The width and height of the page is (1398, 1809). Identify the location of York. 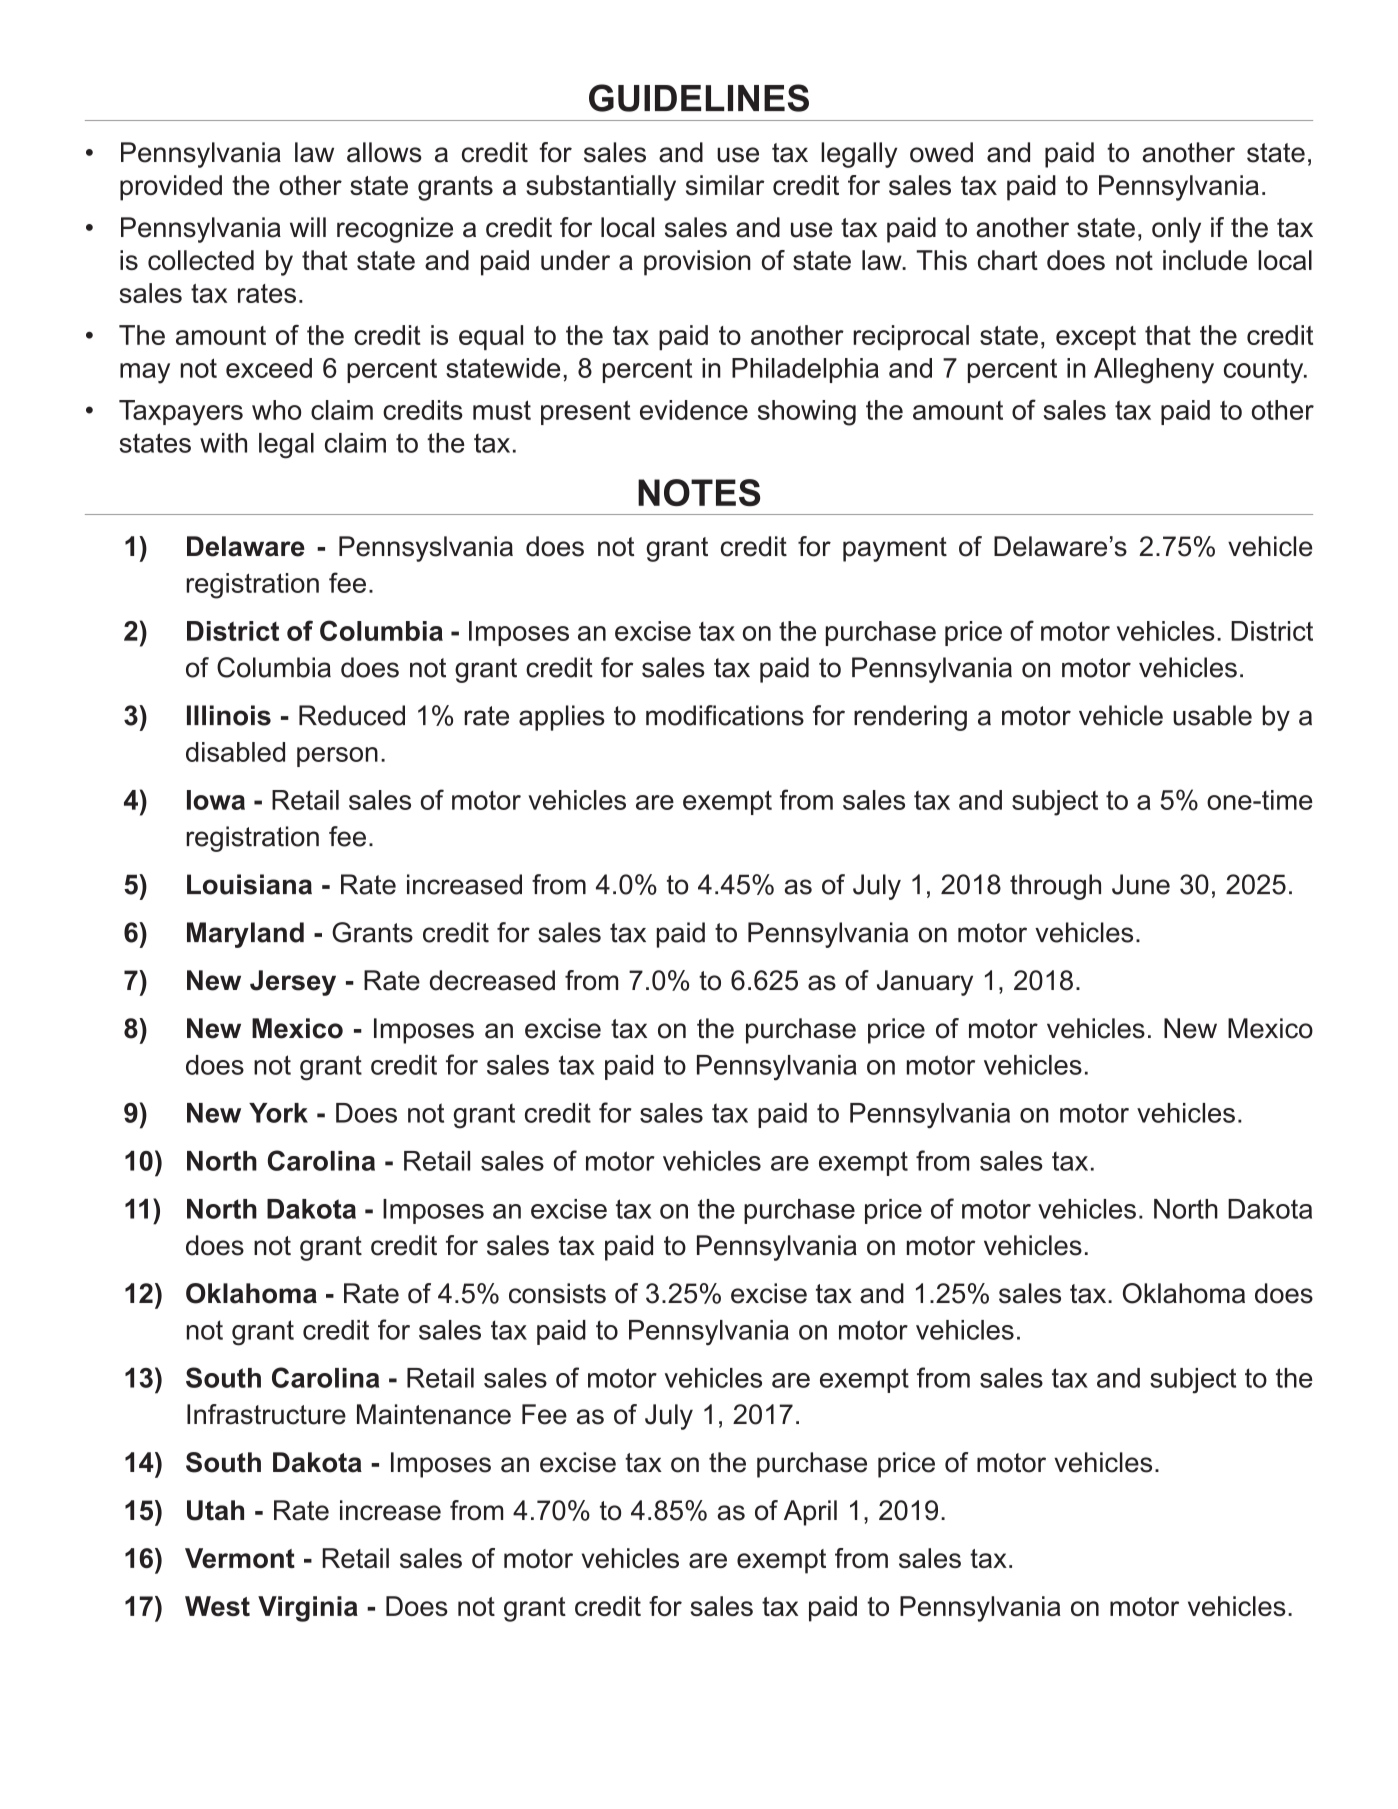
(278, 1113).
